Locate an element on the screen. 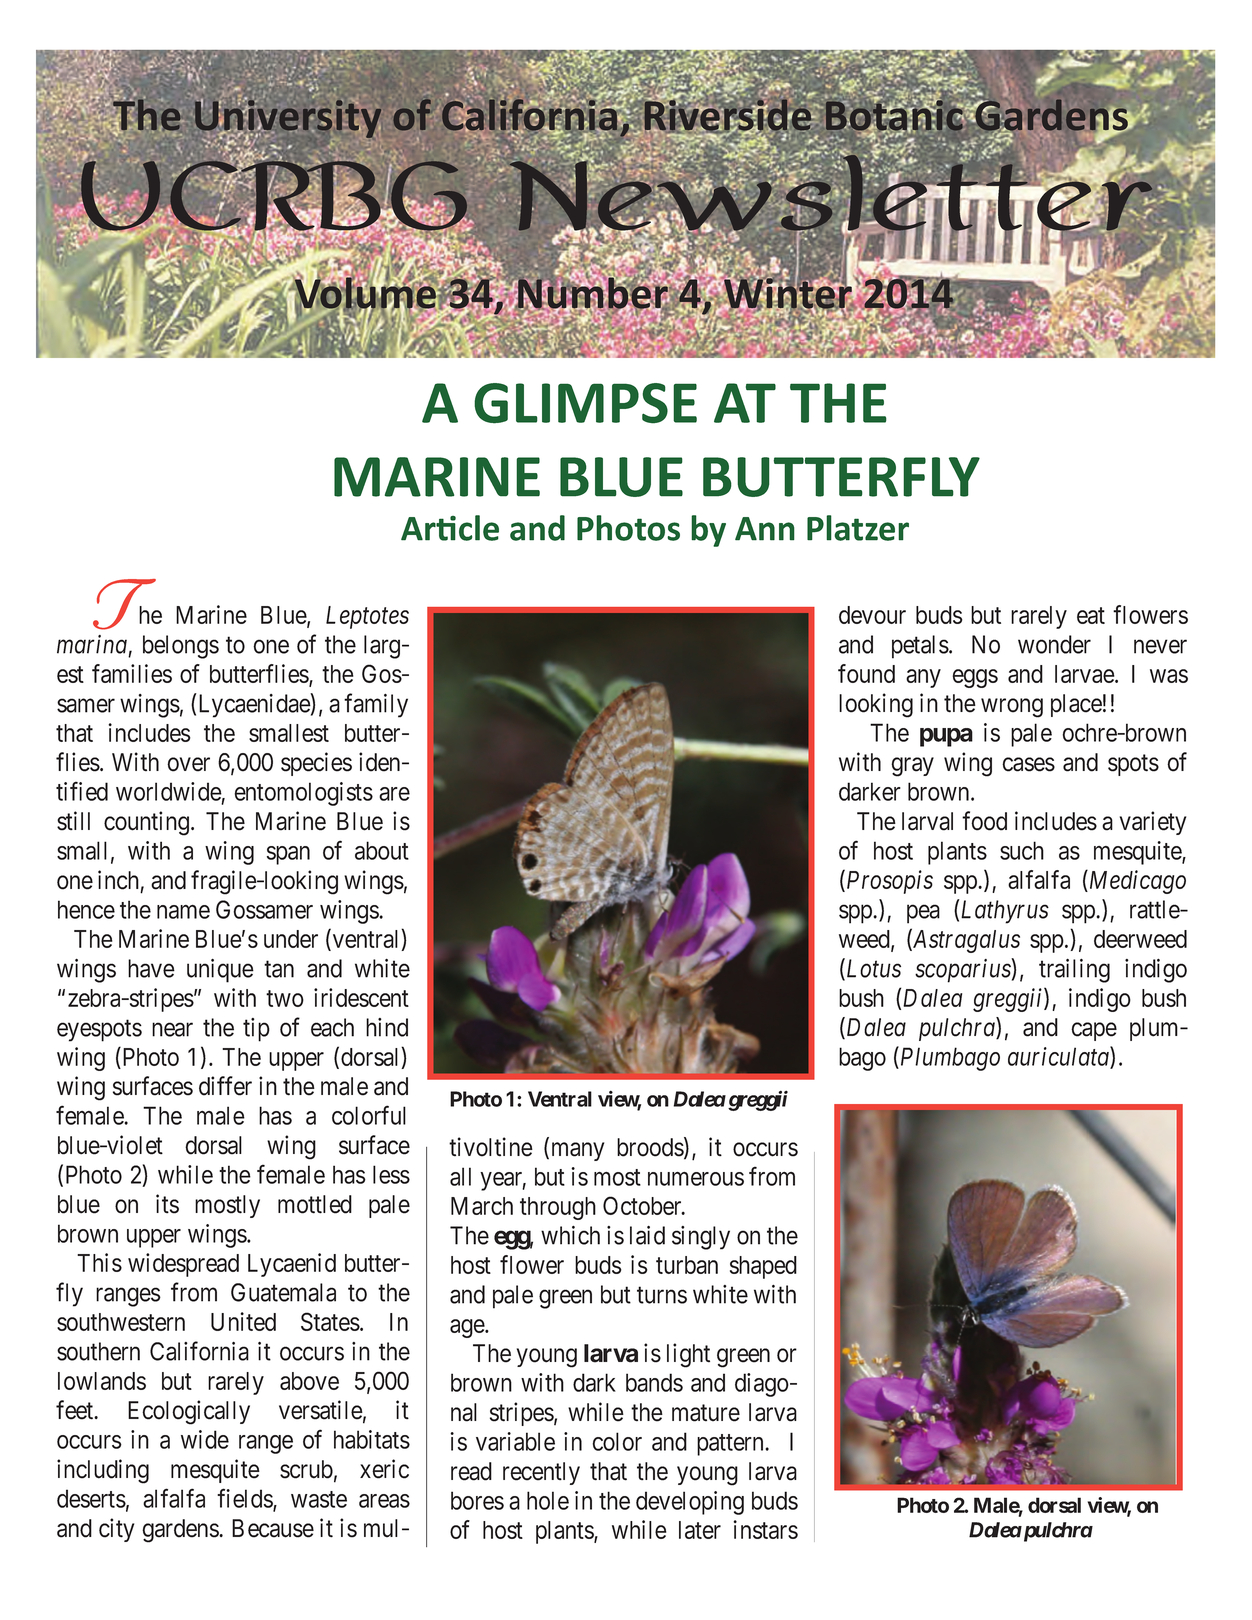  belongs is located at coordinates (181, 647).
